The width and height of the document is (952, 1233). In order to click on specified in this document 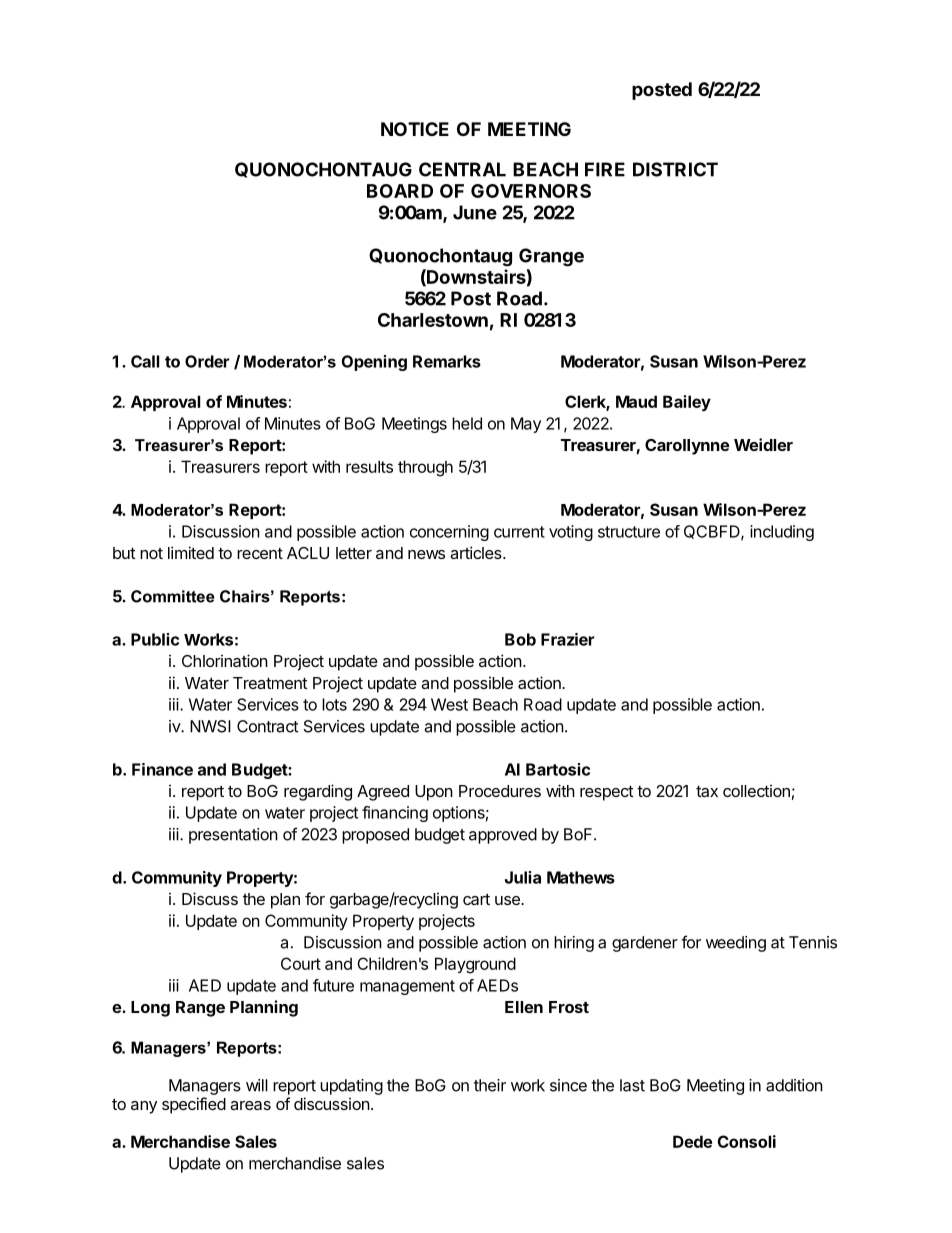, I will do `click(194, 1105)`.
